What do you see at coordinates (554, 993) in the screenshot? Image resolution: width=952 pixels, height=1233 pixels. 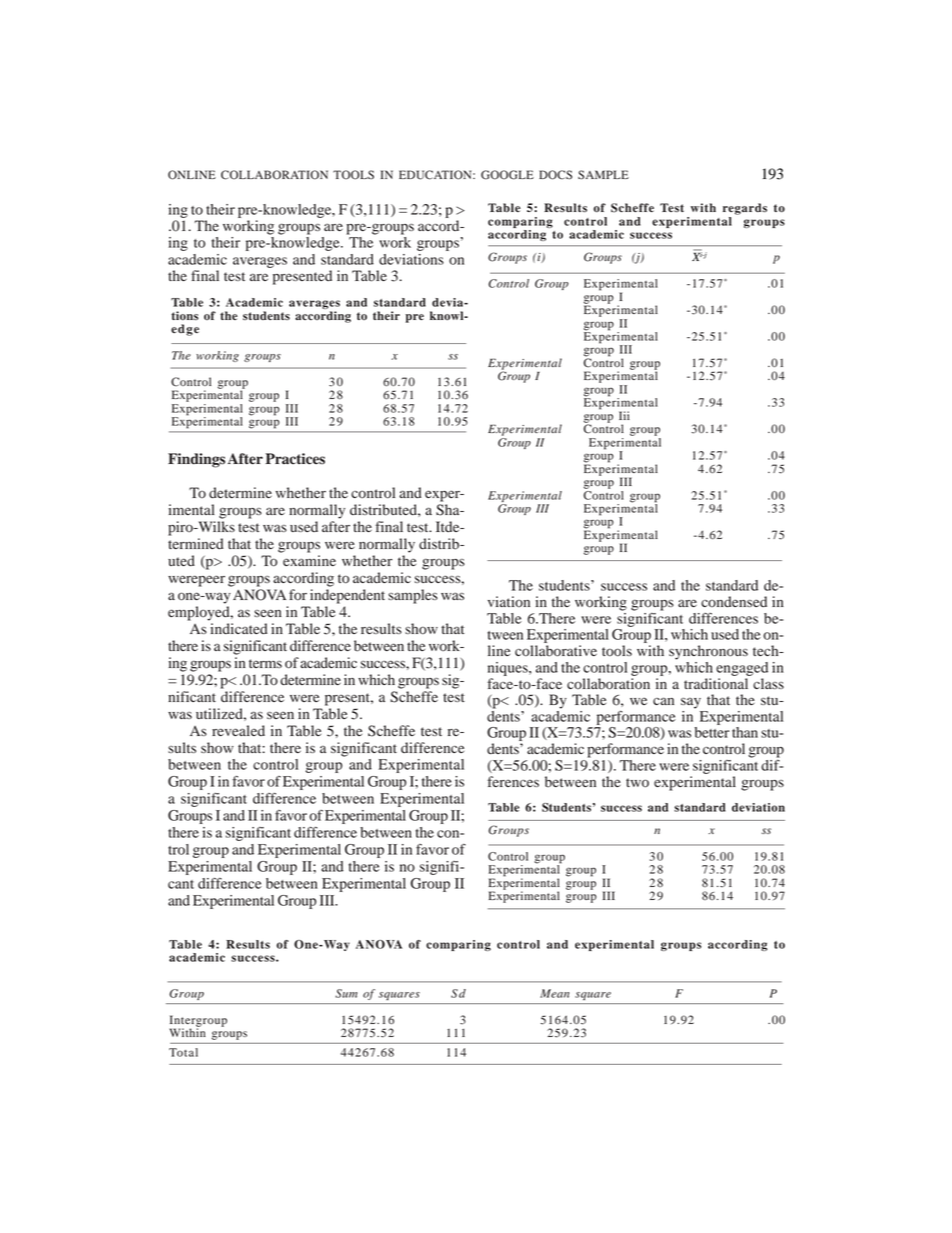 I see `Mean` at bounding box center [554, 993].
